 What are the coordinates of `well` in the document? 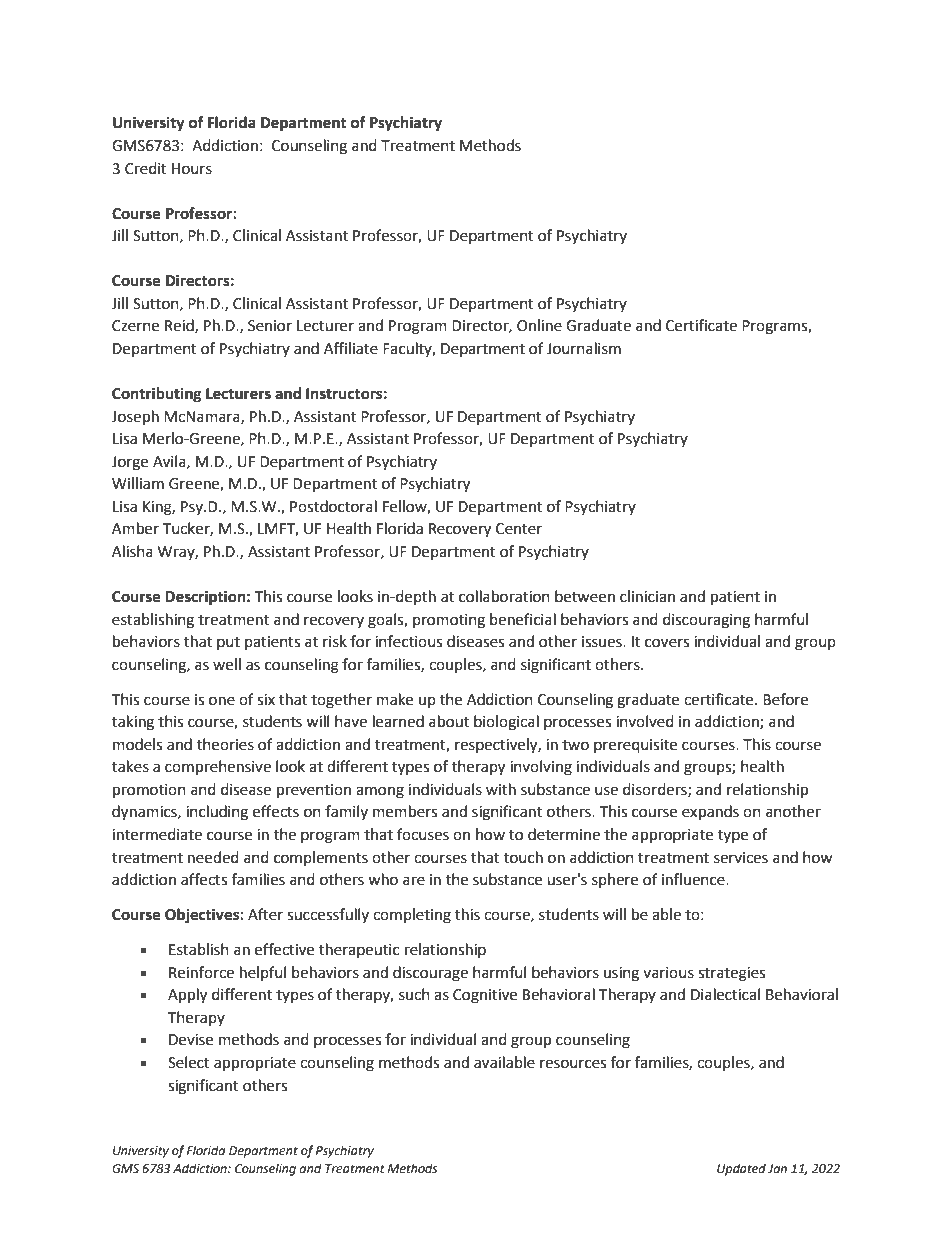 It's located at (227, 664).
